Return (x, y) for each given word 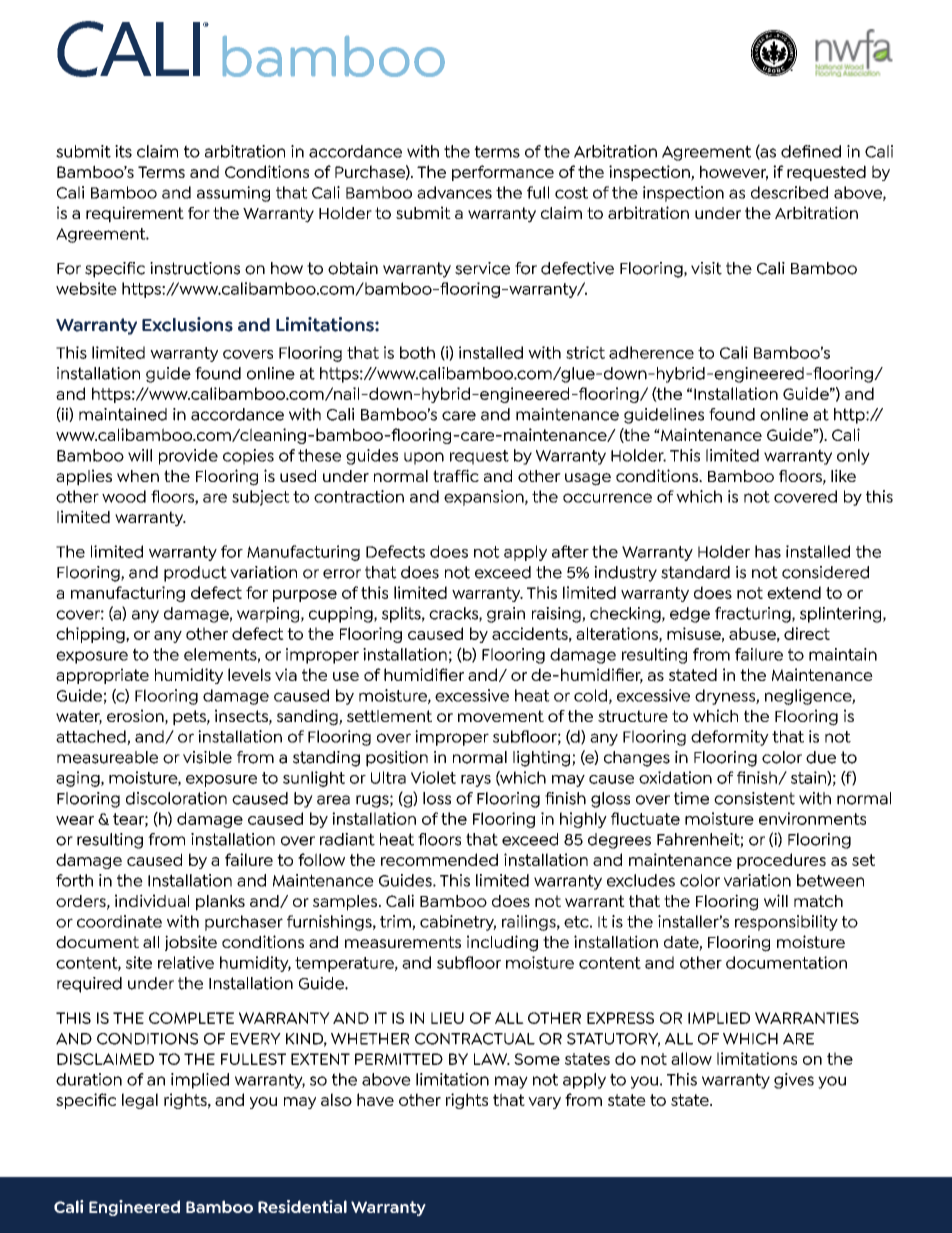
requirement (135, 214)
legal (140, 1101)
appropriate (102, 676)
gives (794, 1081)
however (734, 173)
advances (454, 192)
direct (807, 633)
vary (544, 1103)
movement (501, 716)
